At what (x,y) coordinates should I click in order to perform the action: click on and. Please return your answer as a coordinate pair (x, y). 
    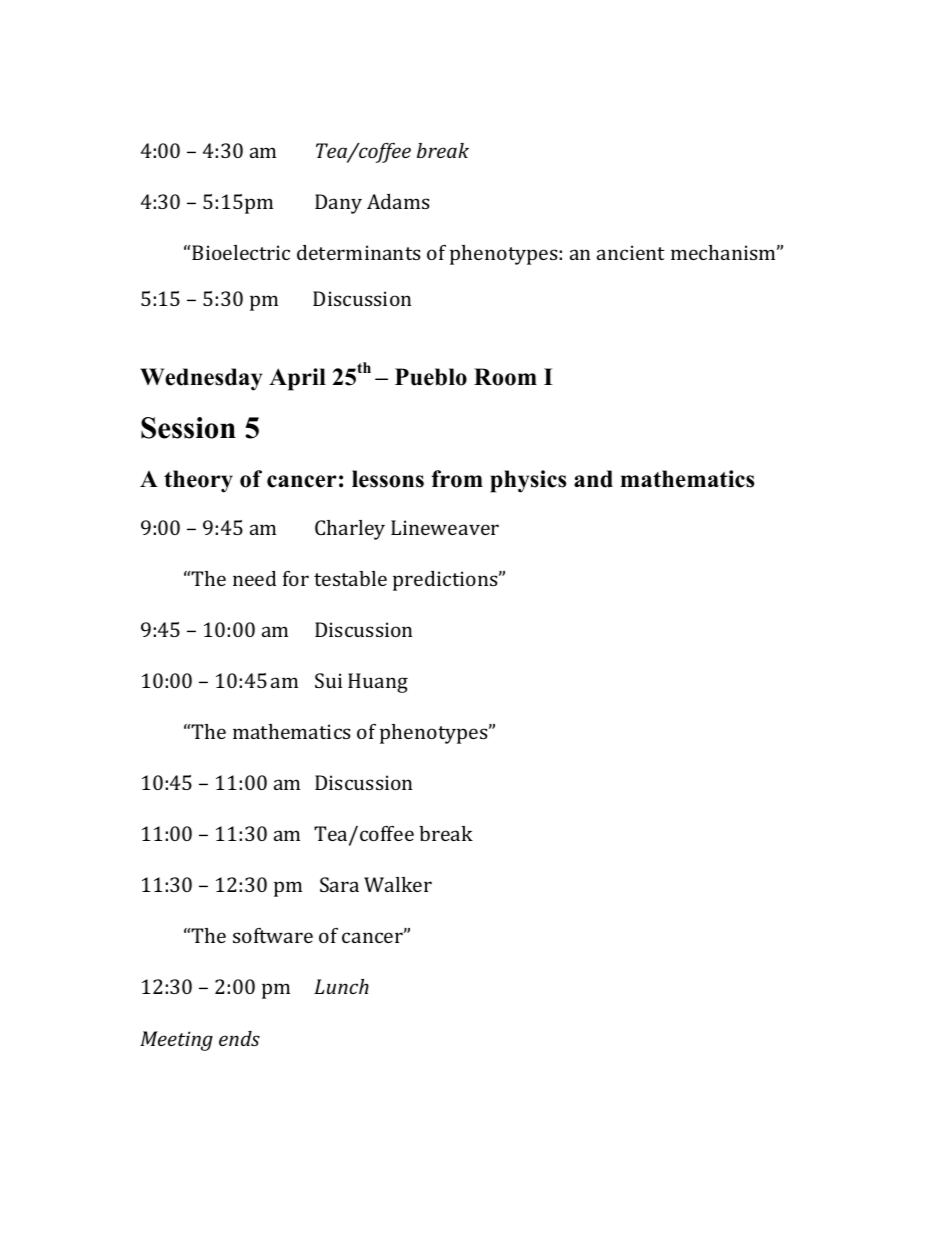
    Looking at the image, I should click on (593, 479).
